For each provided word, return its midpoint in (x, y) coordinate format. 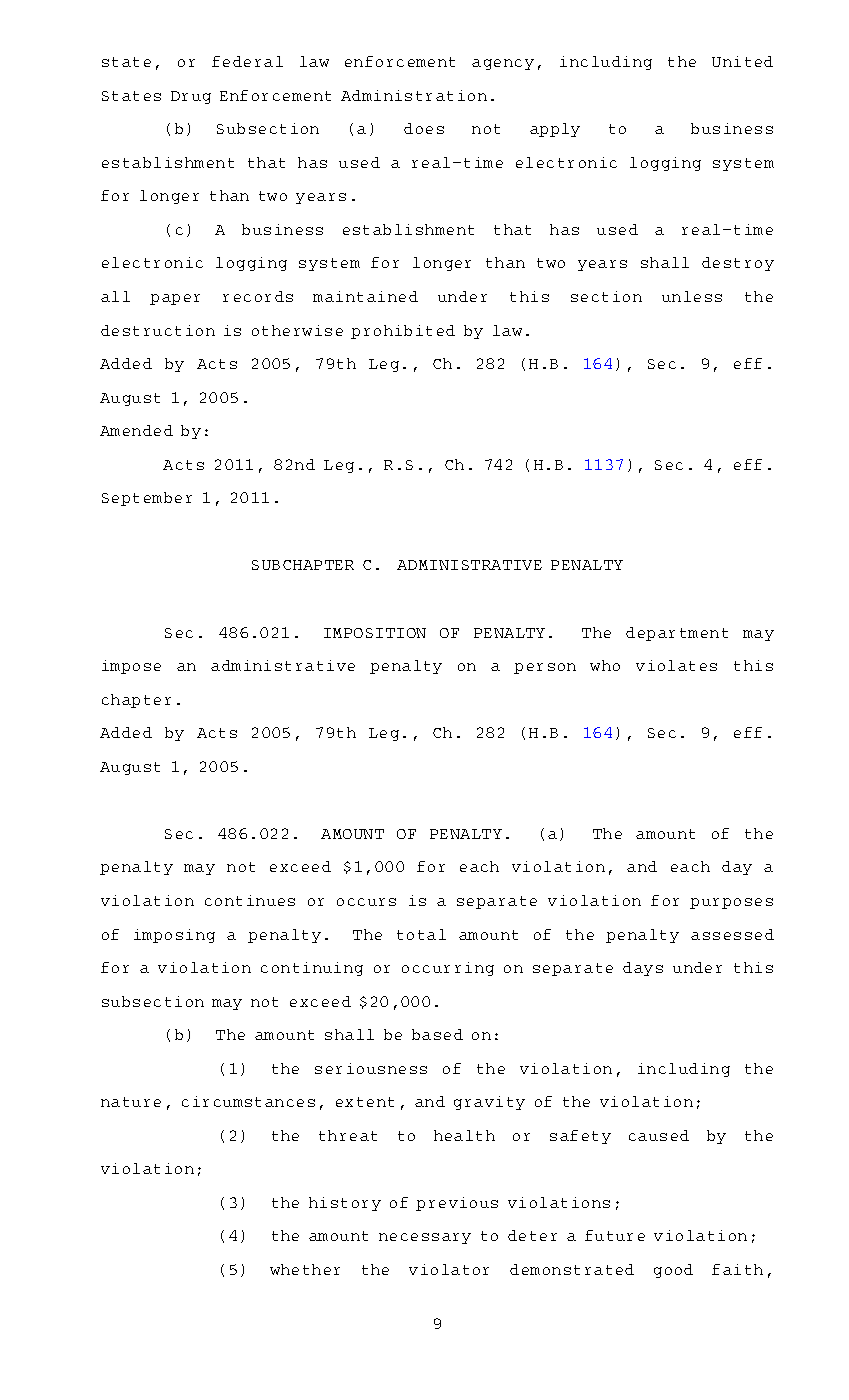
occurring (448, 969)
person (545, 668)
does (424, 128)
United (742, 61)
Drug (191, 97)
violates (676, 665)
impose (131, 667)
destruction (158, 330)
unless (692, 296)
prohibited (403, 332)
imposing (174, 936)
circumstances (248, 1101)
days (643, 969)
